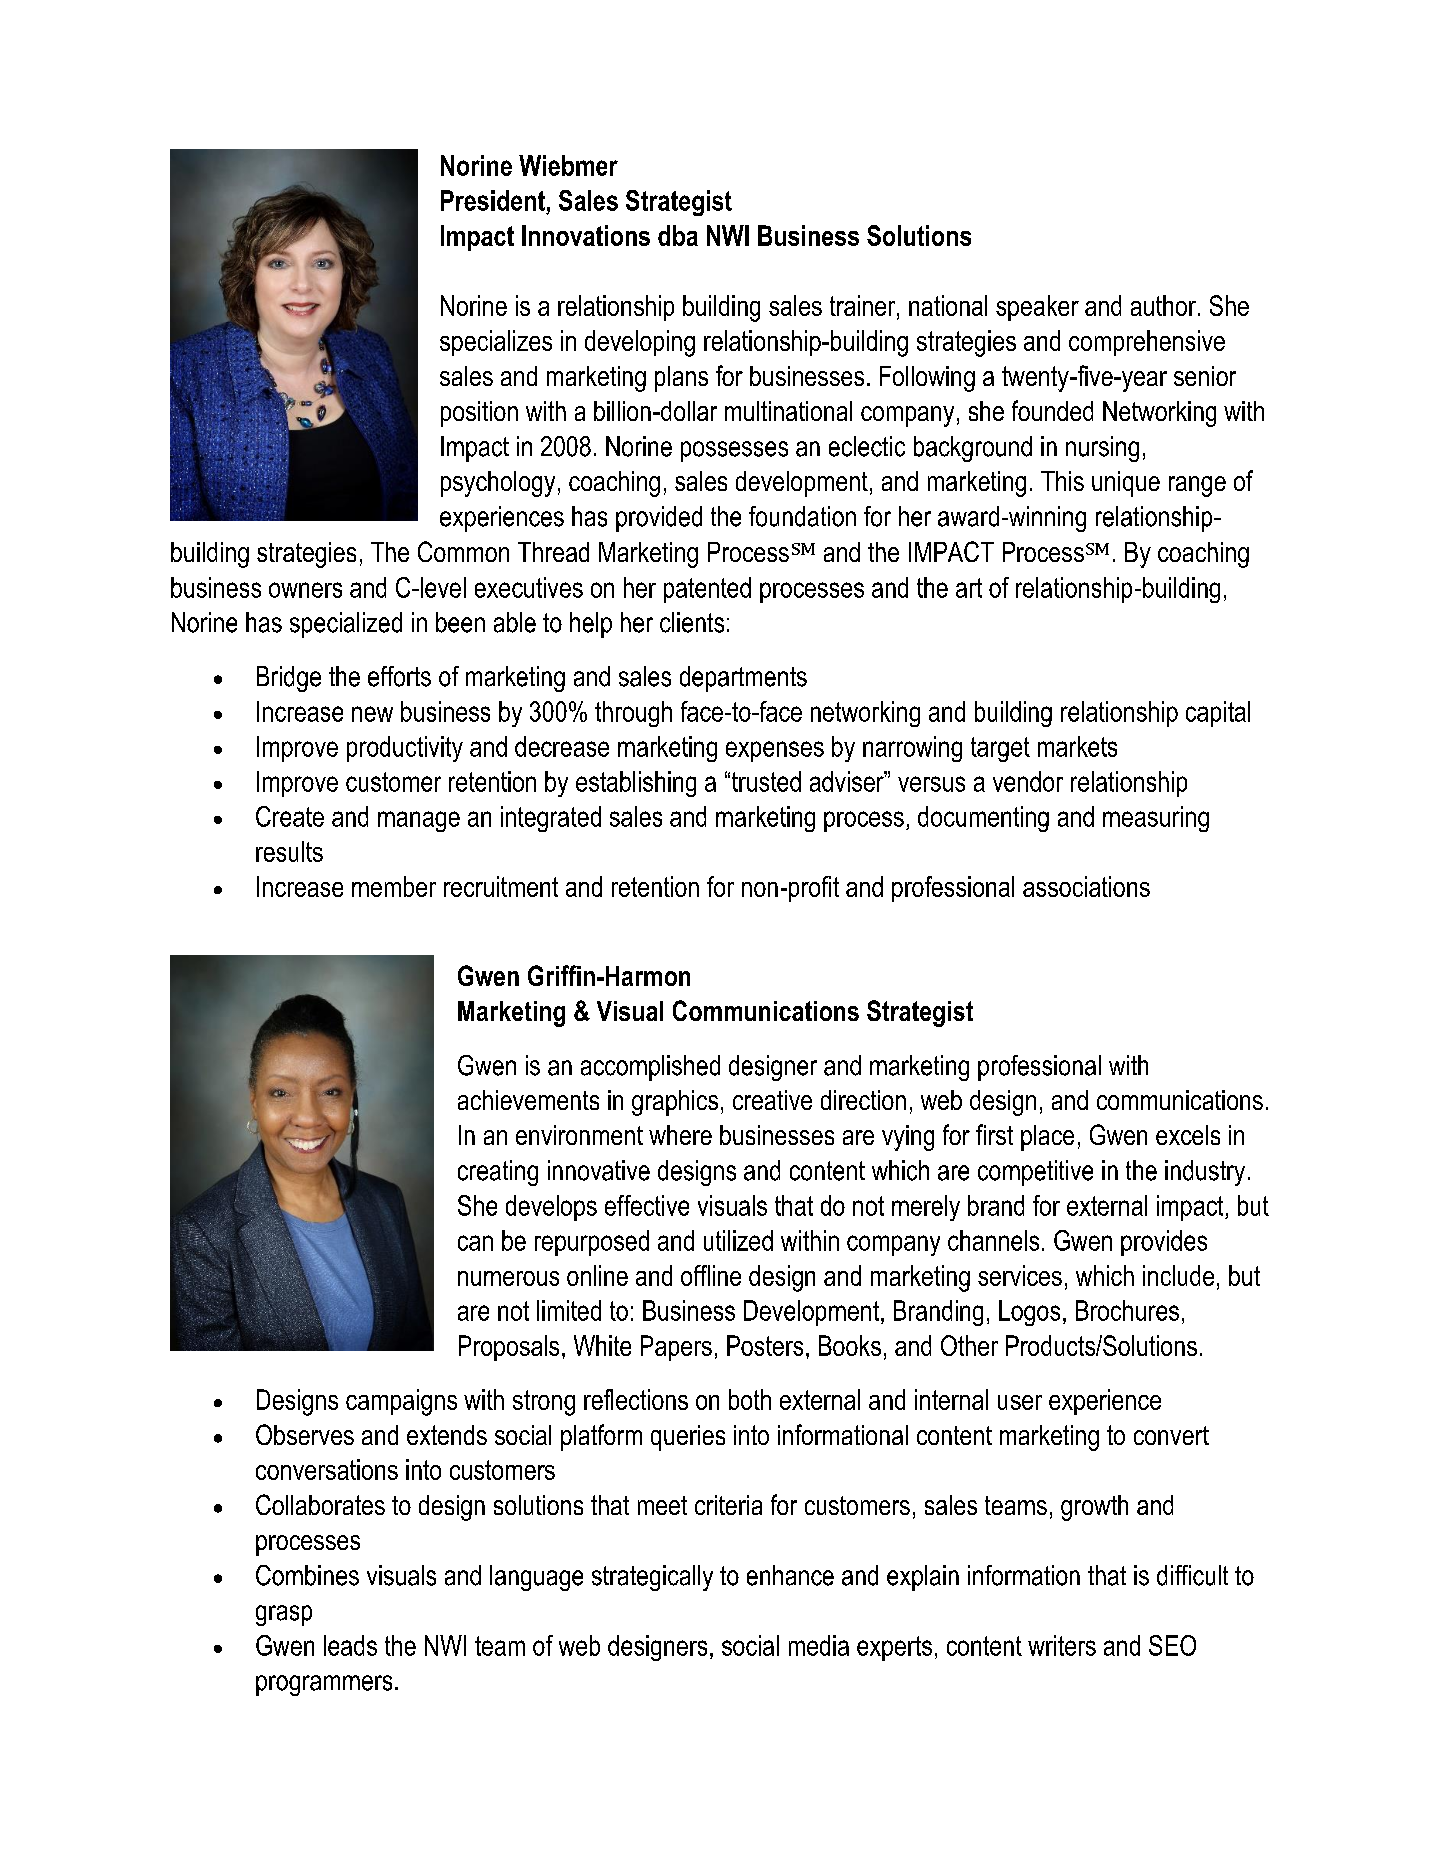 This screenshot has height=1870, width=1445. I want to click on leads, so click(350, 1645).
